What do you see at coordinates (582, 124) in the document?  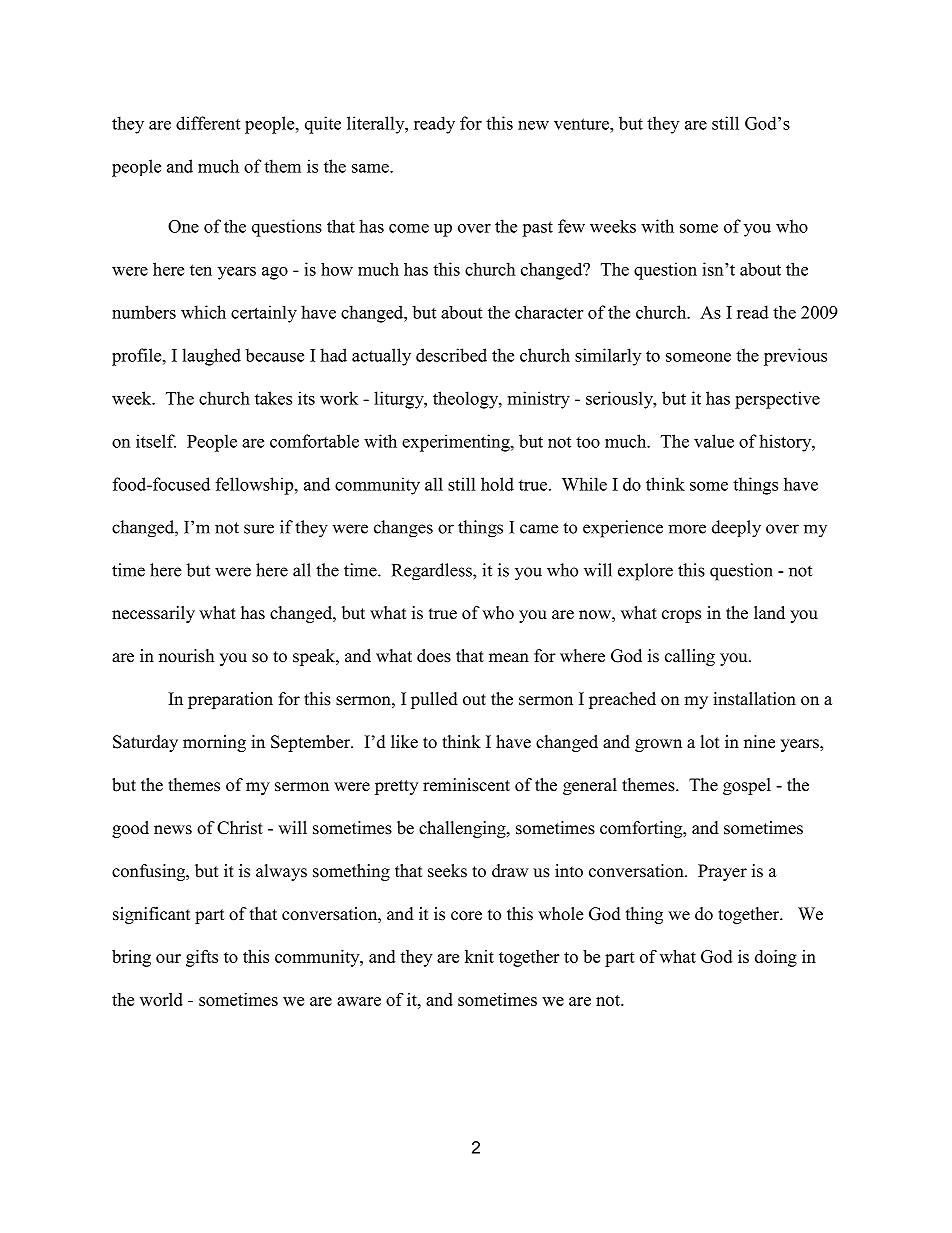 I see `venture` at bounding box center [582, 124].
